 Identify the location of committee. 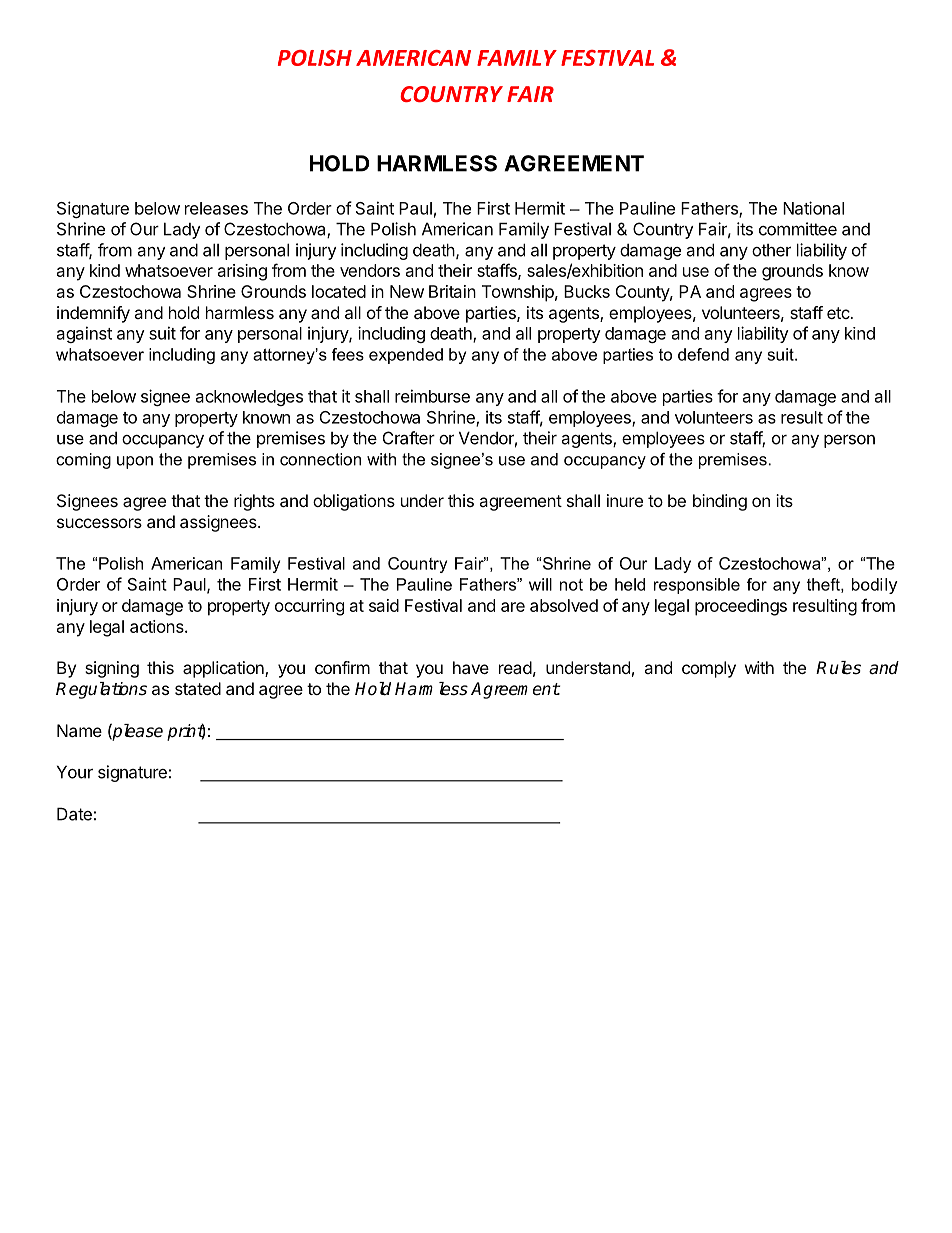
(798, 229).
